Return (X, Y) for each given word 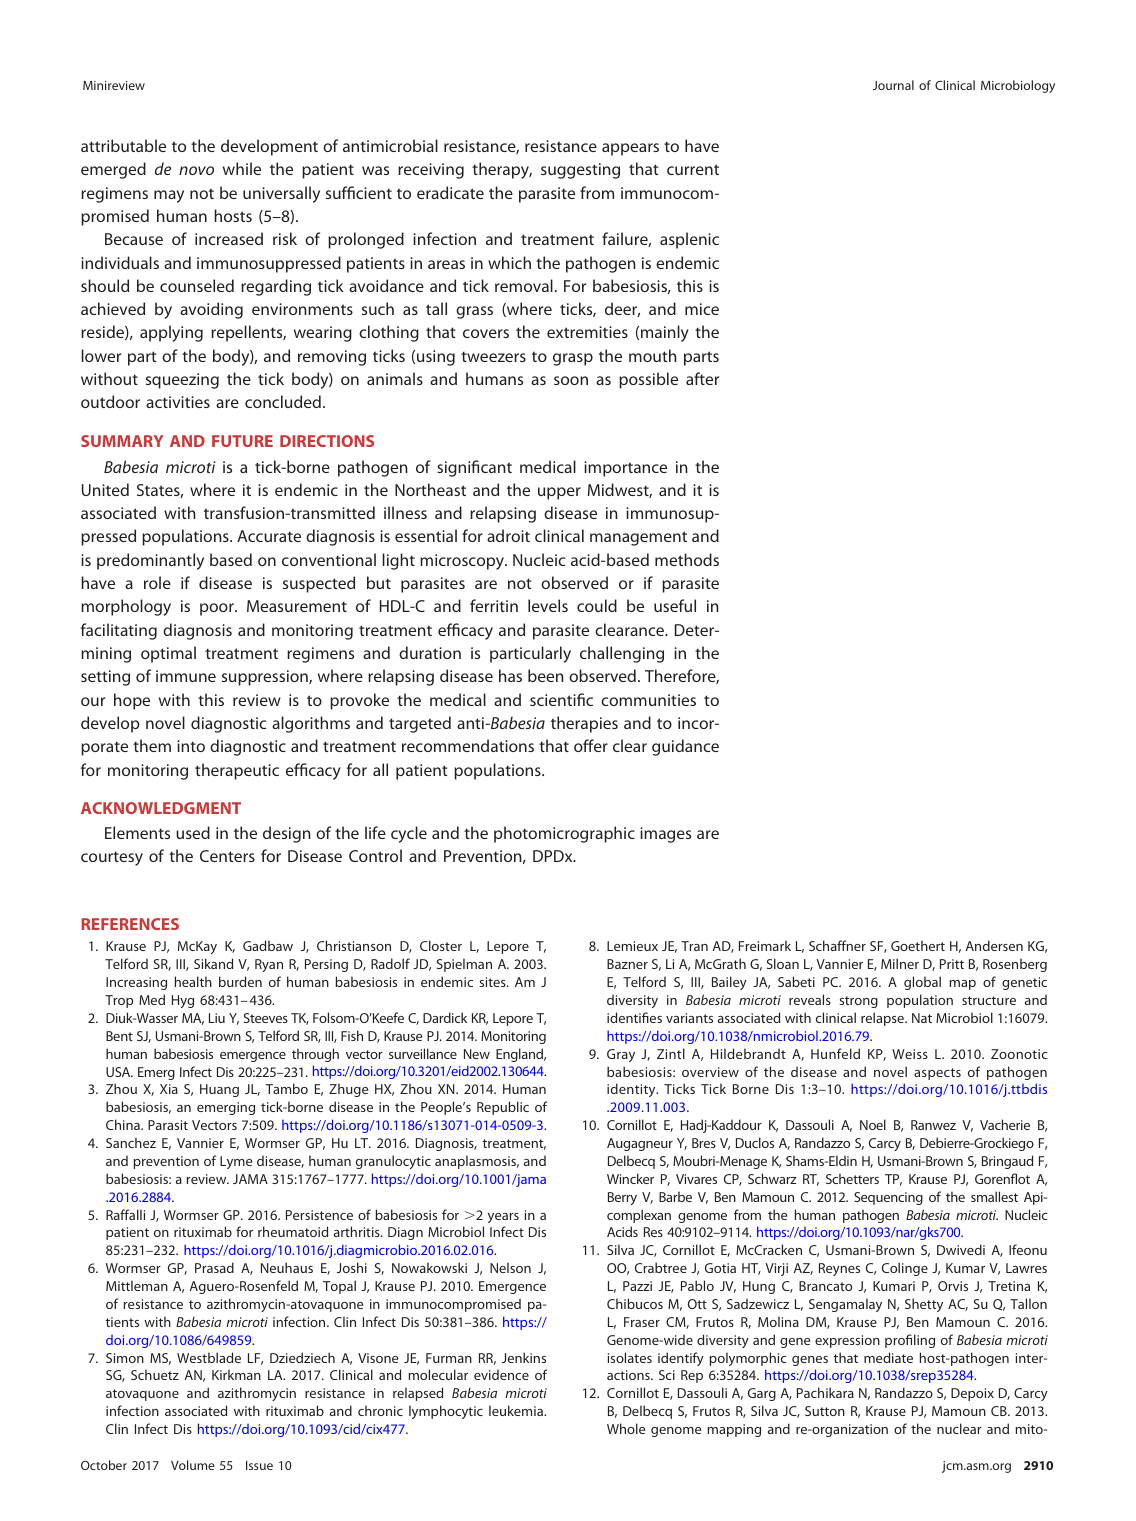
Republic (503, 1108)
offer (591, 745)
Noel (873, 1124)
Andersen (994, 945)
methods (687, 559)
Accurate (269, 536)
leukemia (517, 1410)
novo (196, 170)
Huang (219, 1090)
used (193, 832)
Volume (193, 1465)
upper (559, 493)
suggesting (580, 171)
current (693, 169)
